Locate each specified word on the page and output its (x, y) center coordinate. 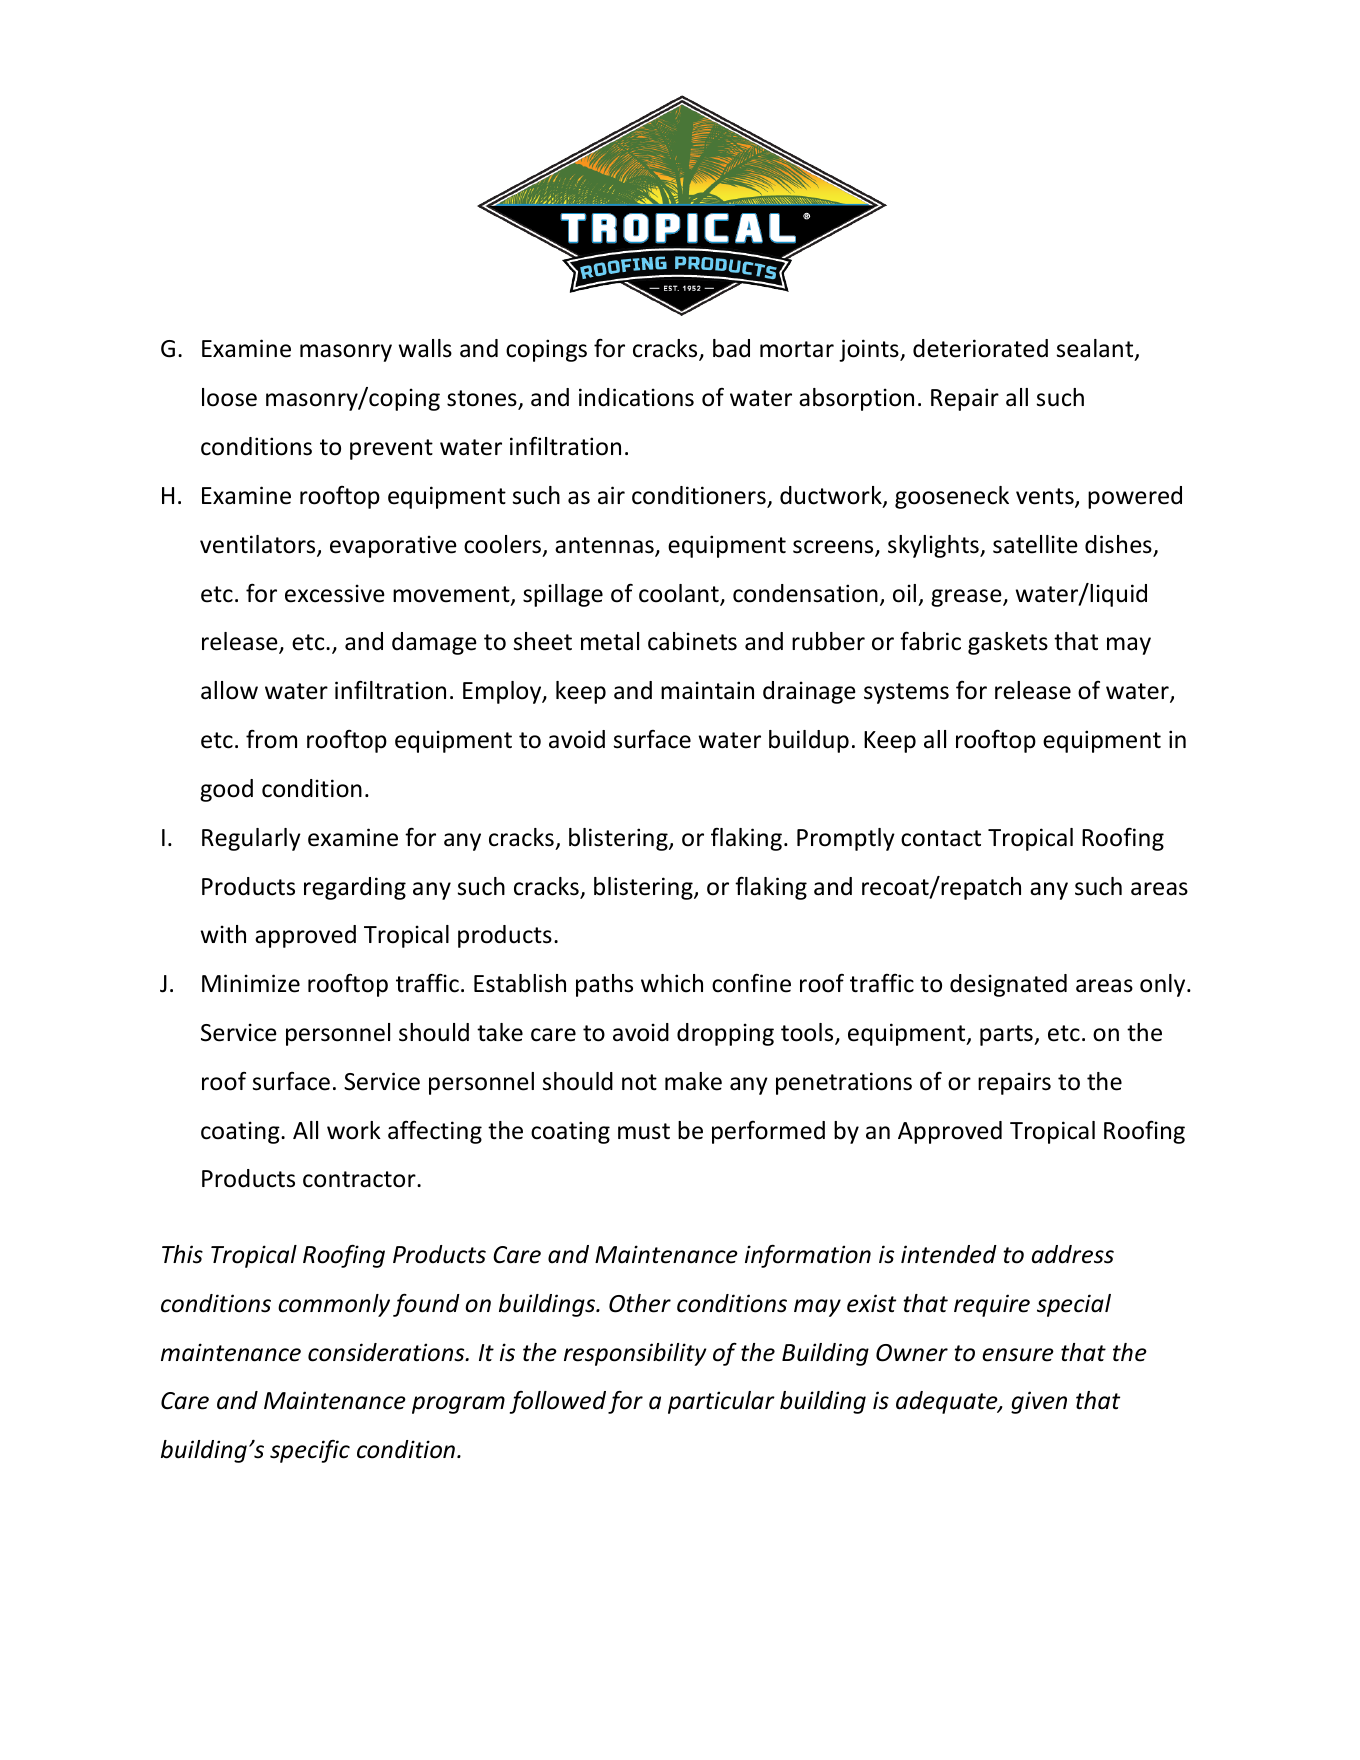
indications (636, 397)
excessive (335, 593)
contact (941, 838)
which (672, 983)
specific (310, 1451)
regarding (355, 888)
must (644, 1131)
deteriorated (980, 348)
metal (610, 641)
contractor (360, 1179)
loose (229, 397)
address (1073, 1254)
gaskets (1008, 643)
